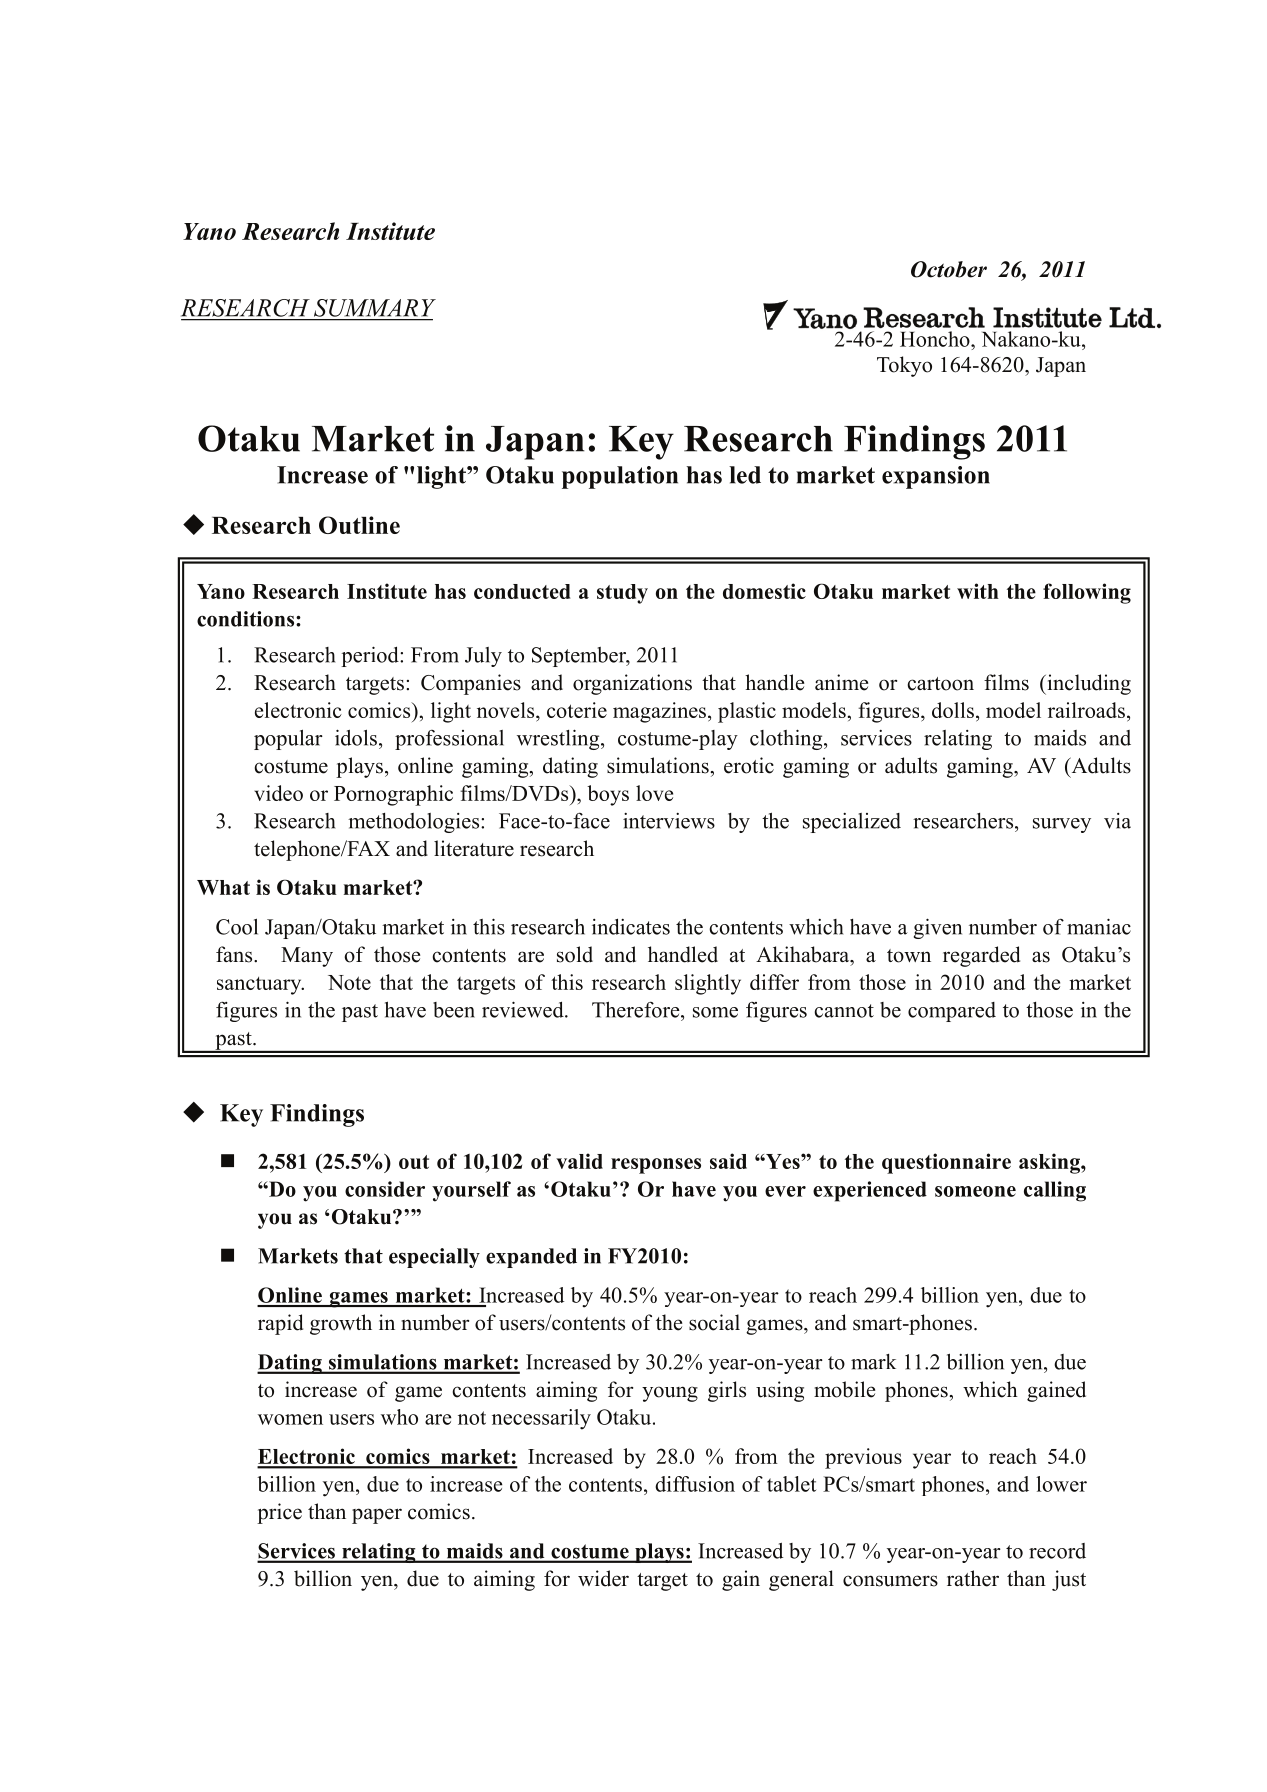  What do you see at coordinates (359, 525) in the screenshot?
I see `Outline` at bounding box center [359, 525].
